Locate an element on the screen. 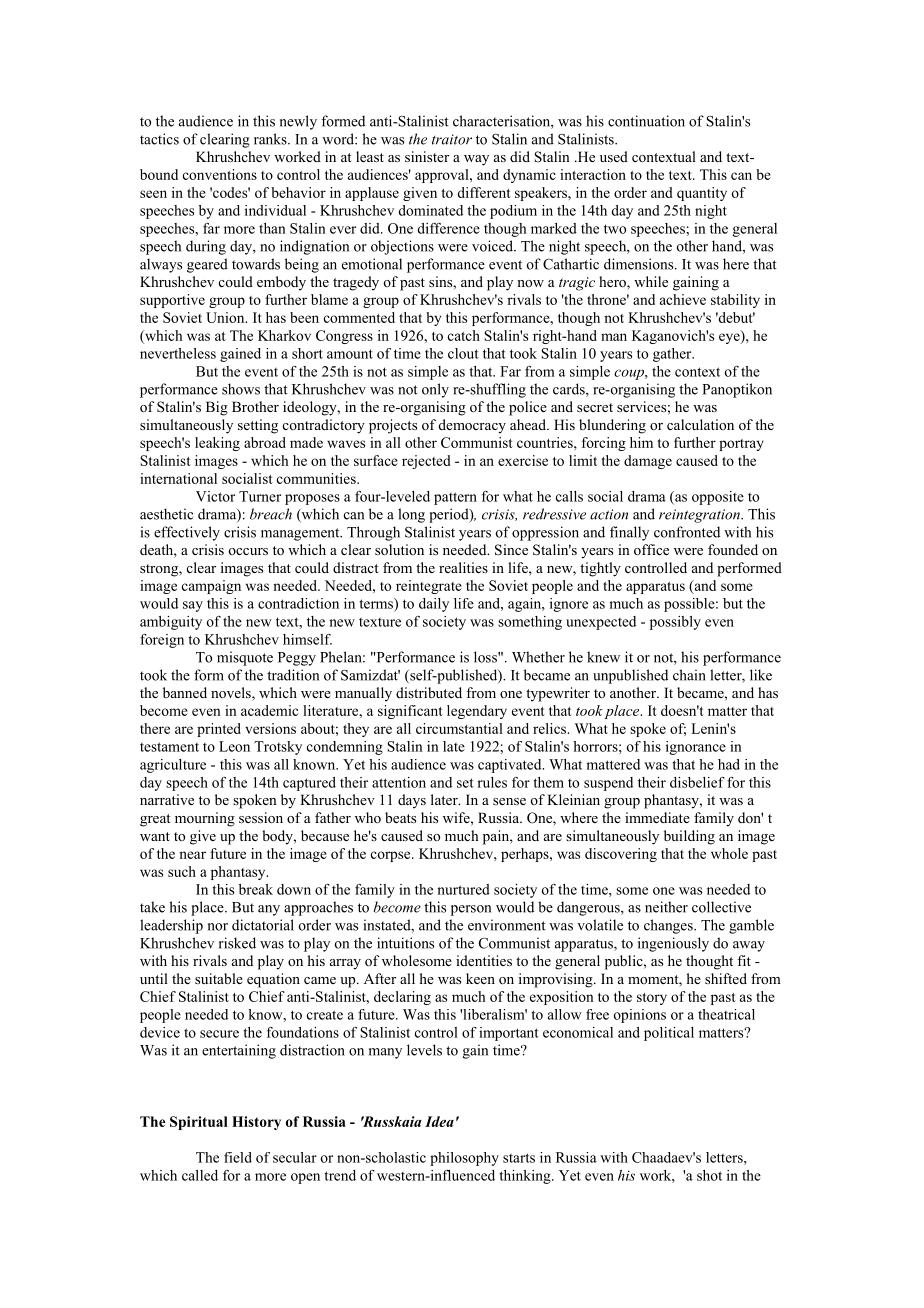 The image size is (924, 1308). daily is located at coordinates (434, 605).
